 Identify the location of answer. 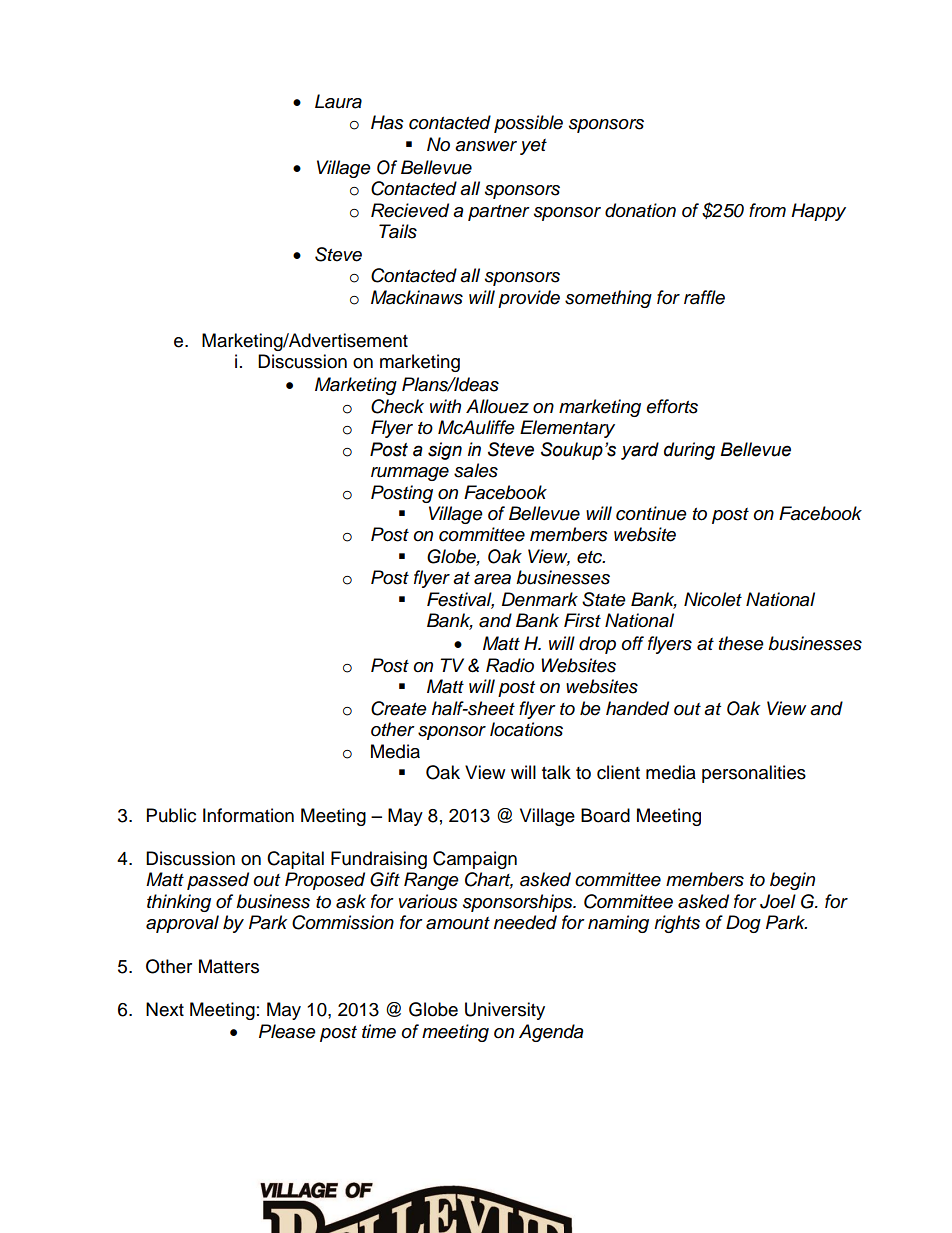
(486, 146).
